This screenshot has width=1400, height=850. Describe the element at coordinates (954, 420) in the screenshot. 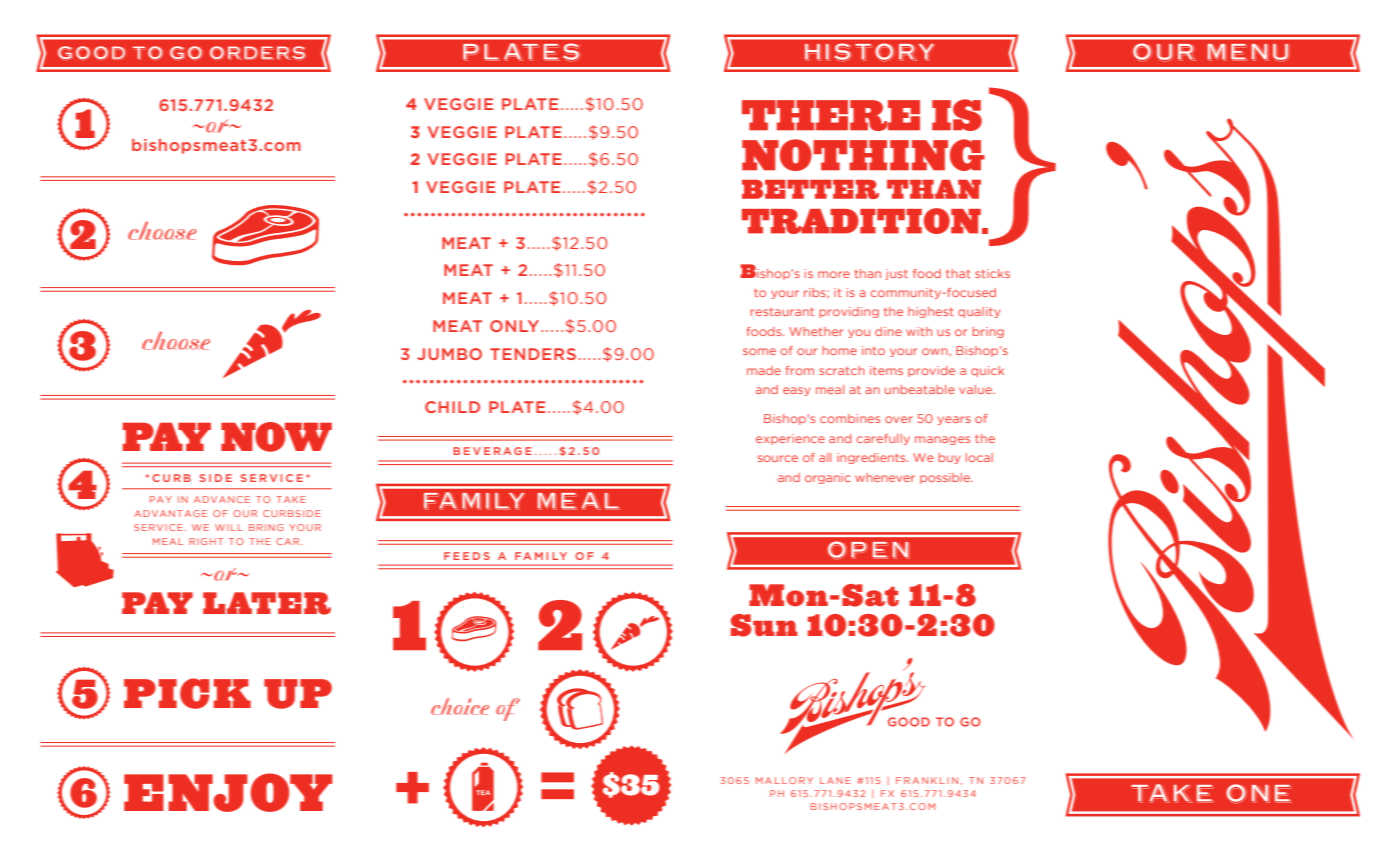

I see `years` at that location.
